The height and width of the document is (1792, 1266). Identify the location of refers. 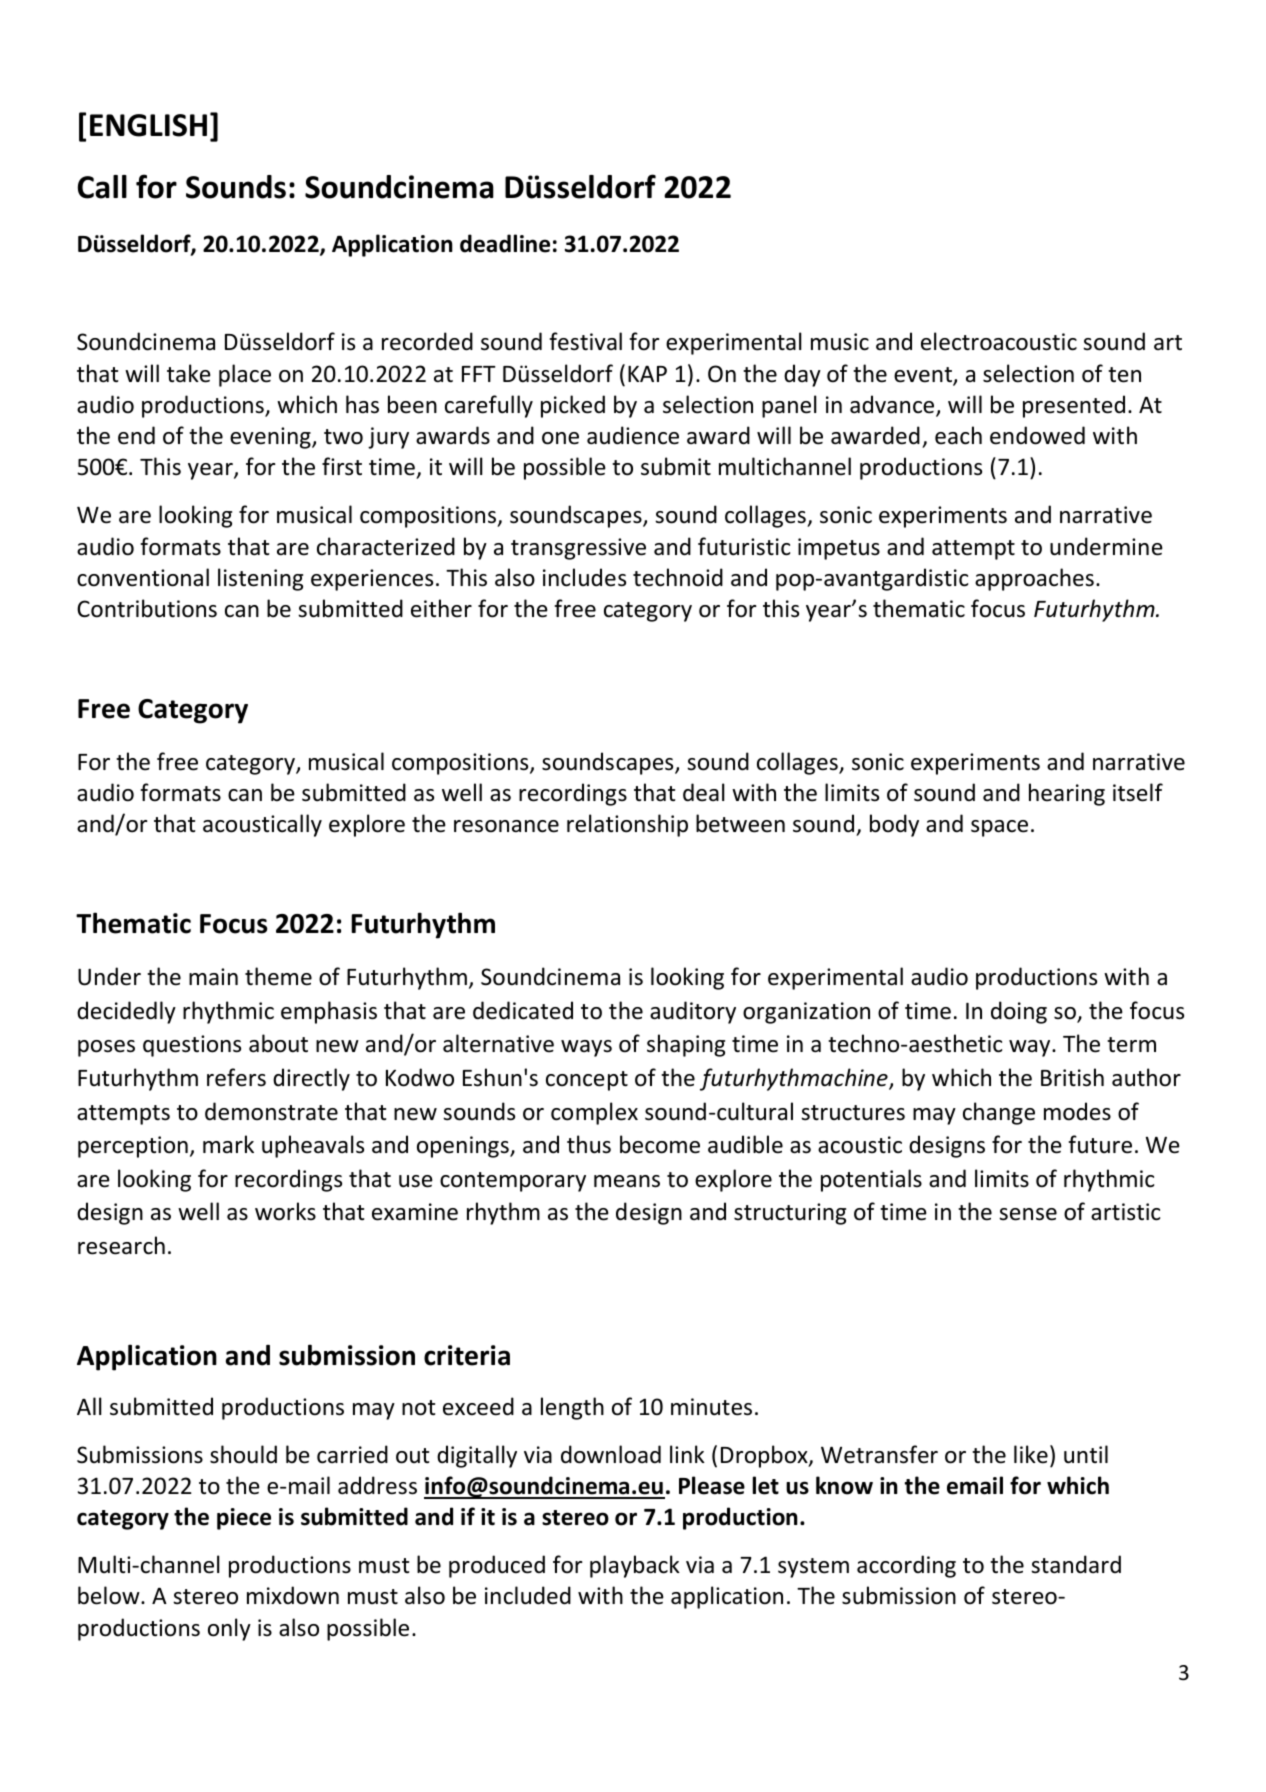
(236, 1077).
